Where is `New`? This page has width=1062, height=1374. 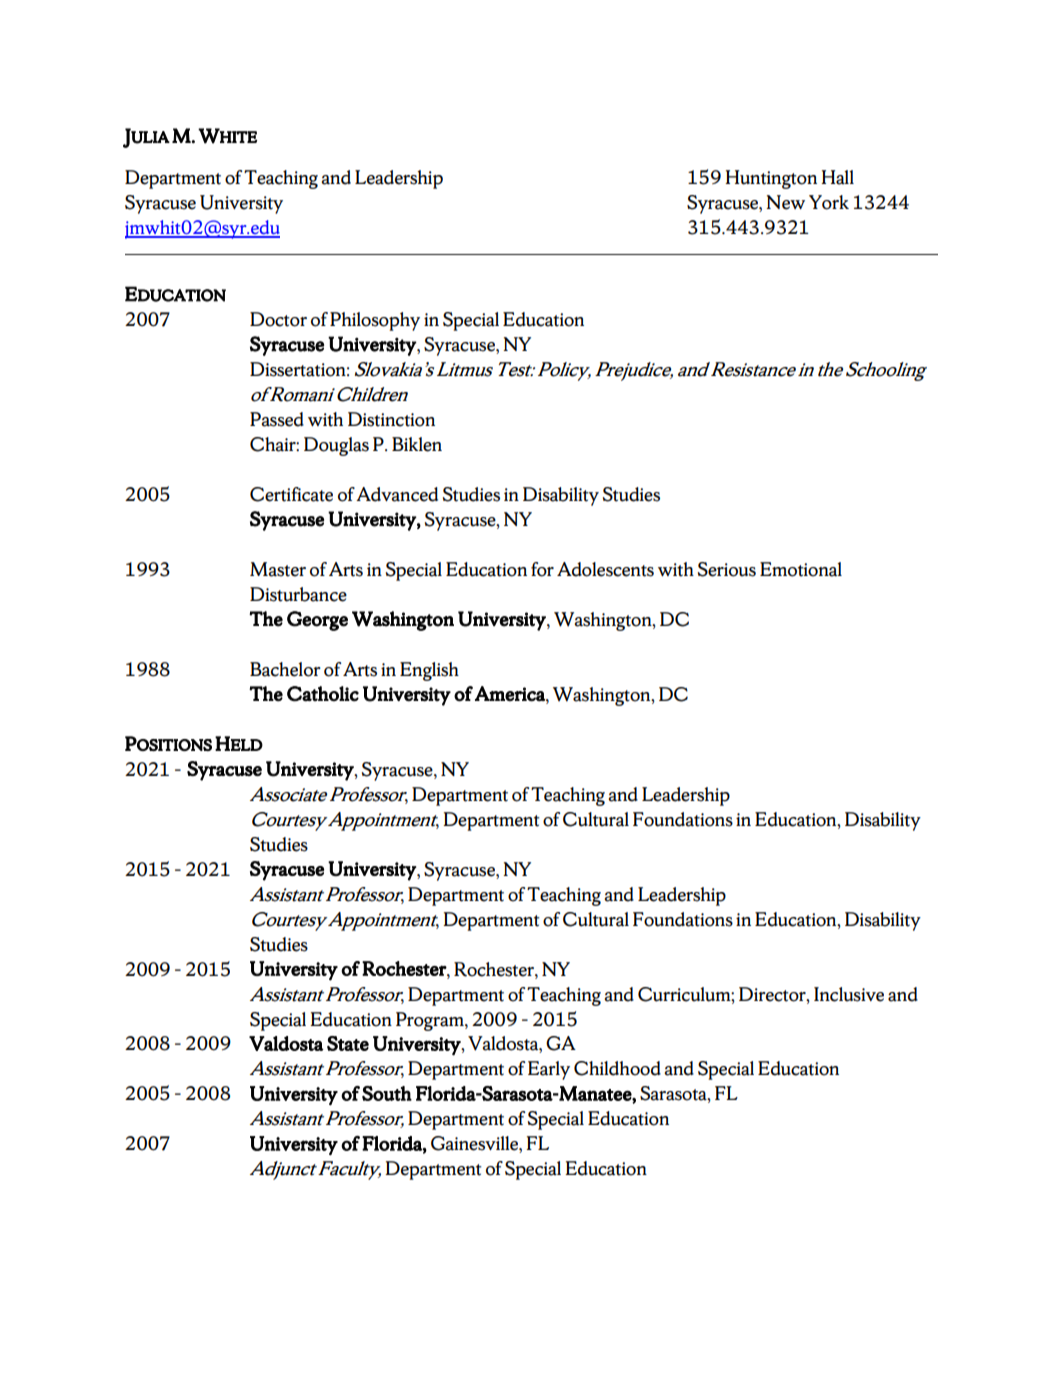
New is located at coordinates (785, 202).
